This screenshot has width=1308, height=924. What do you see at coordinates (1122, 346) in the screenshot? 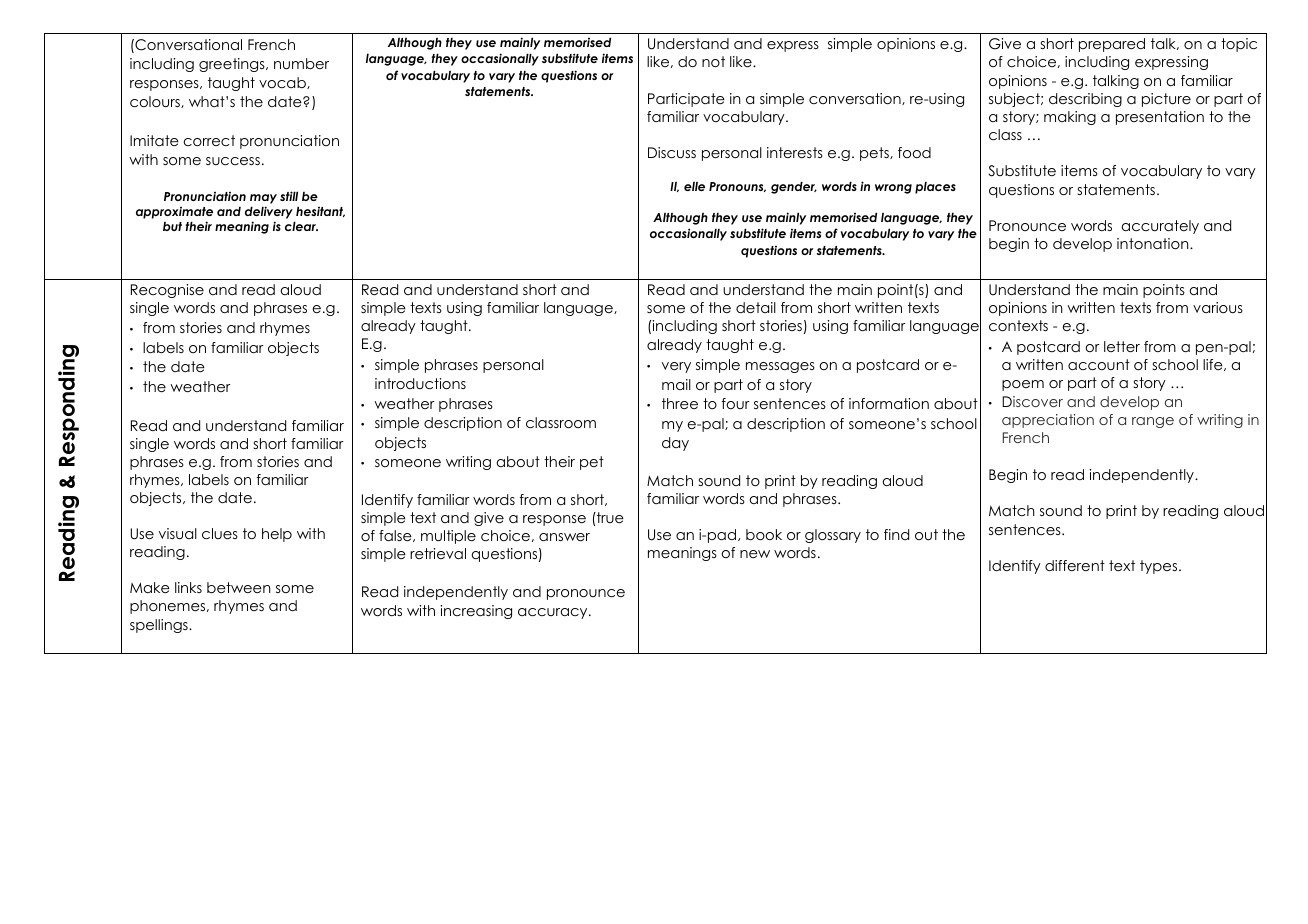
I see `letter` at bounding box center [1122, 346].
